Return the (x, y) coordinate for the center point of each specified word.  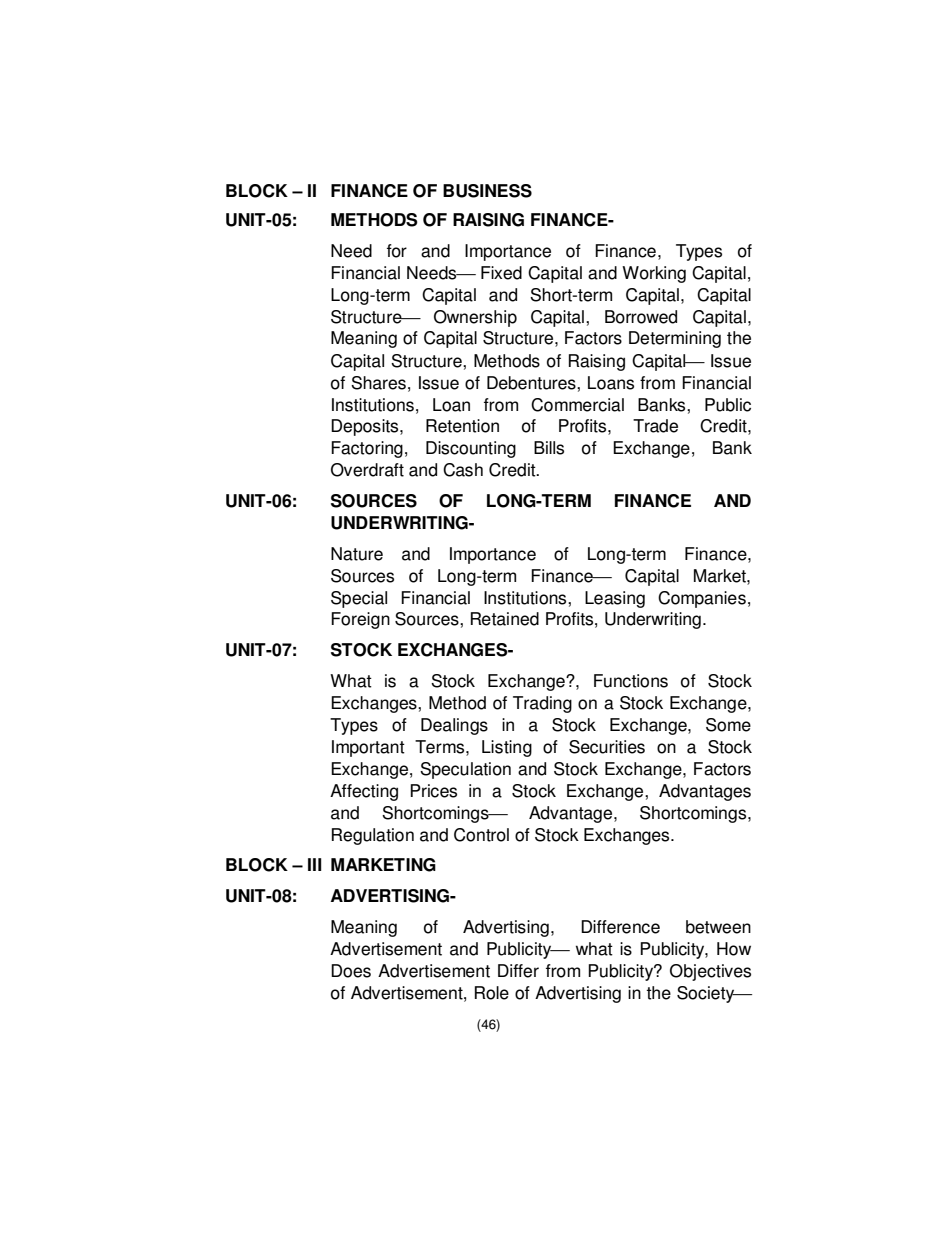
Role (492, 993)
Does (351, 971)
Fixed (501, 273)
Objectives (710, 972)
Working (654, 274)
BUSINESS (487, 191)
